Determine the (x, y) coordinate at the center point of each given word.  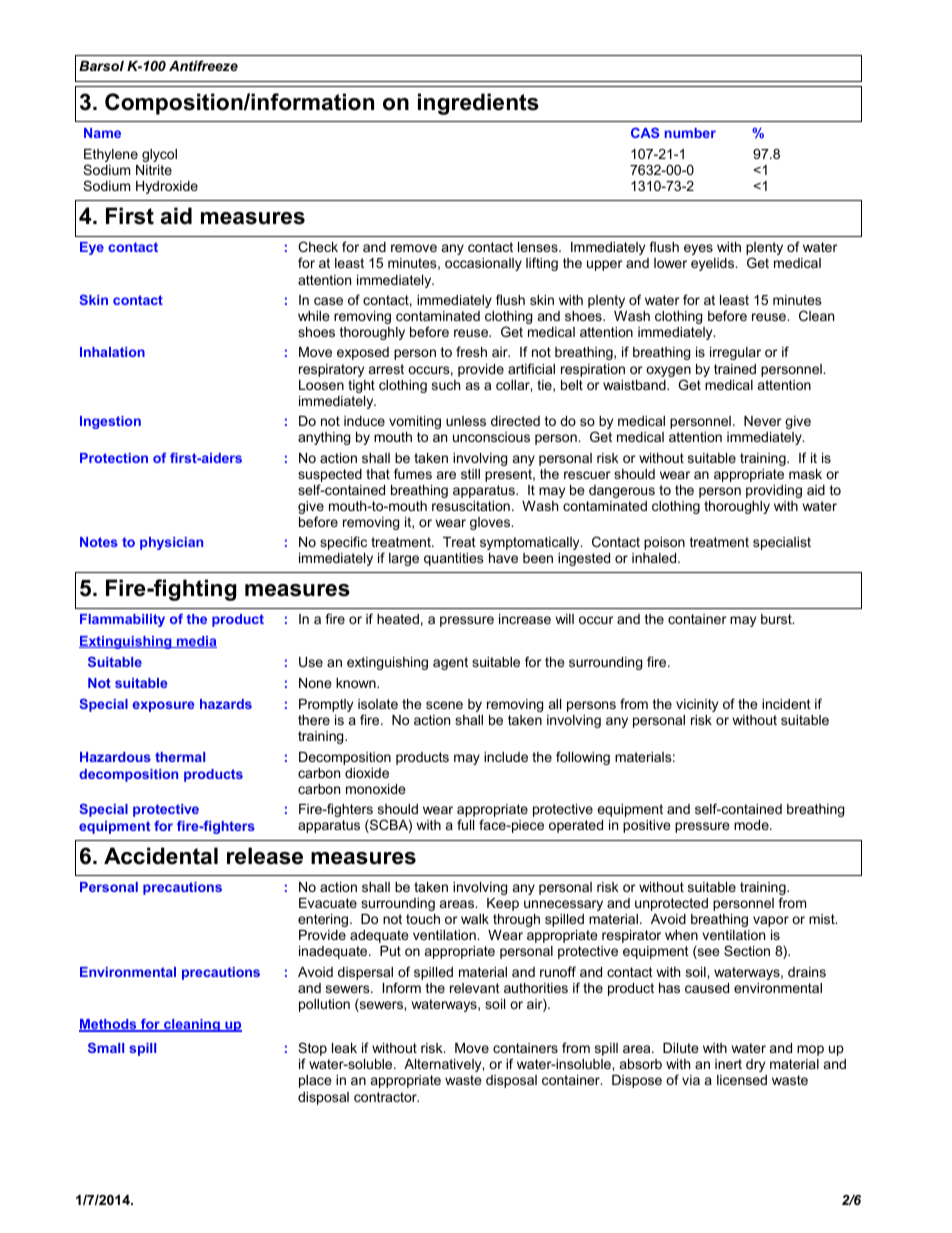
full (465, 824)
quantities (454, 559)
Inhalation (112, 352)
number (690, 133)
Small (106, 1047)
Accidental (161, 856)
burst (777, 619)
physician (171, 543)
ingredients (478, 104)
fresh (471, 351)
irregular (735, 353)
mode (752, 825)
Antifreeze (203, 65)
